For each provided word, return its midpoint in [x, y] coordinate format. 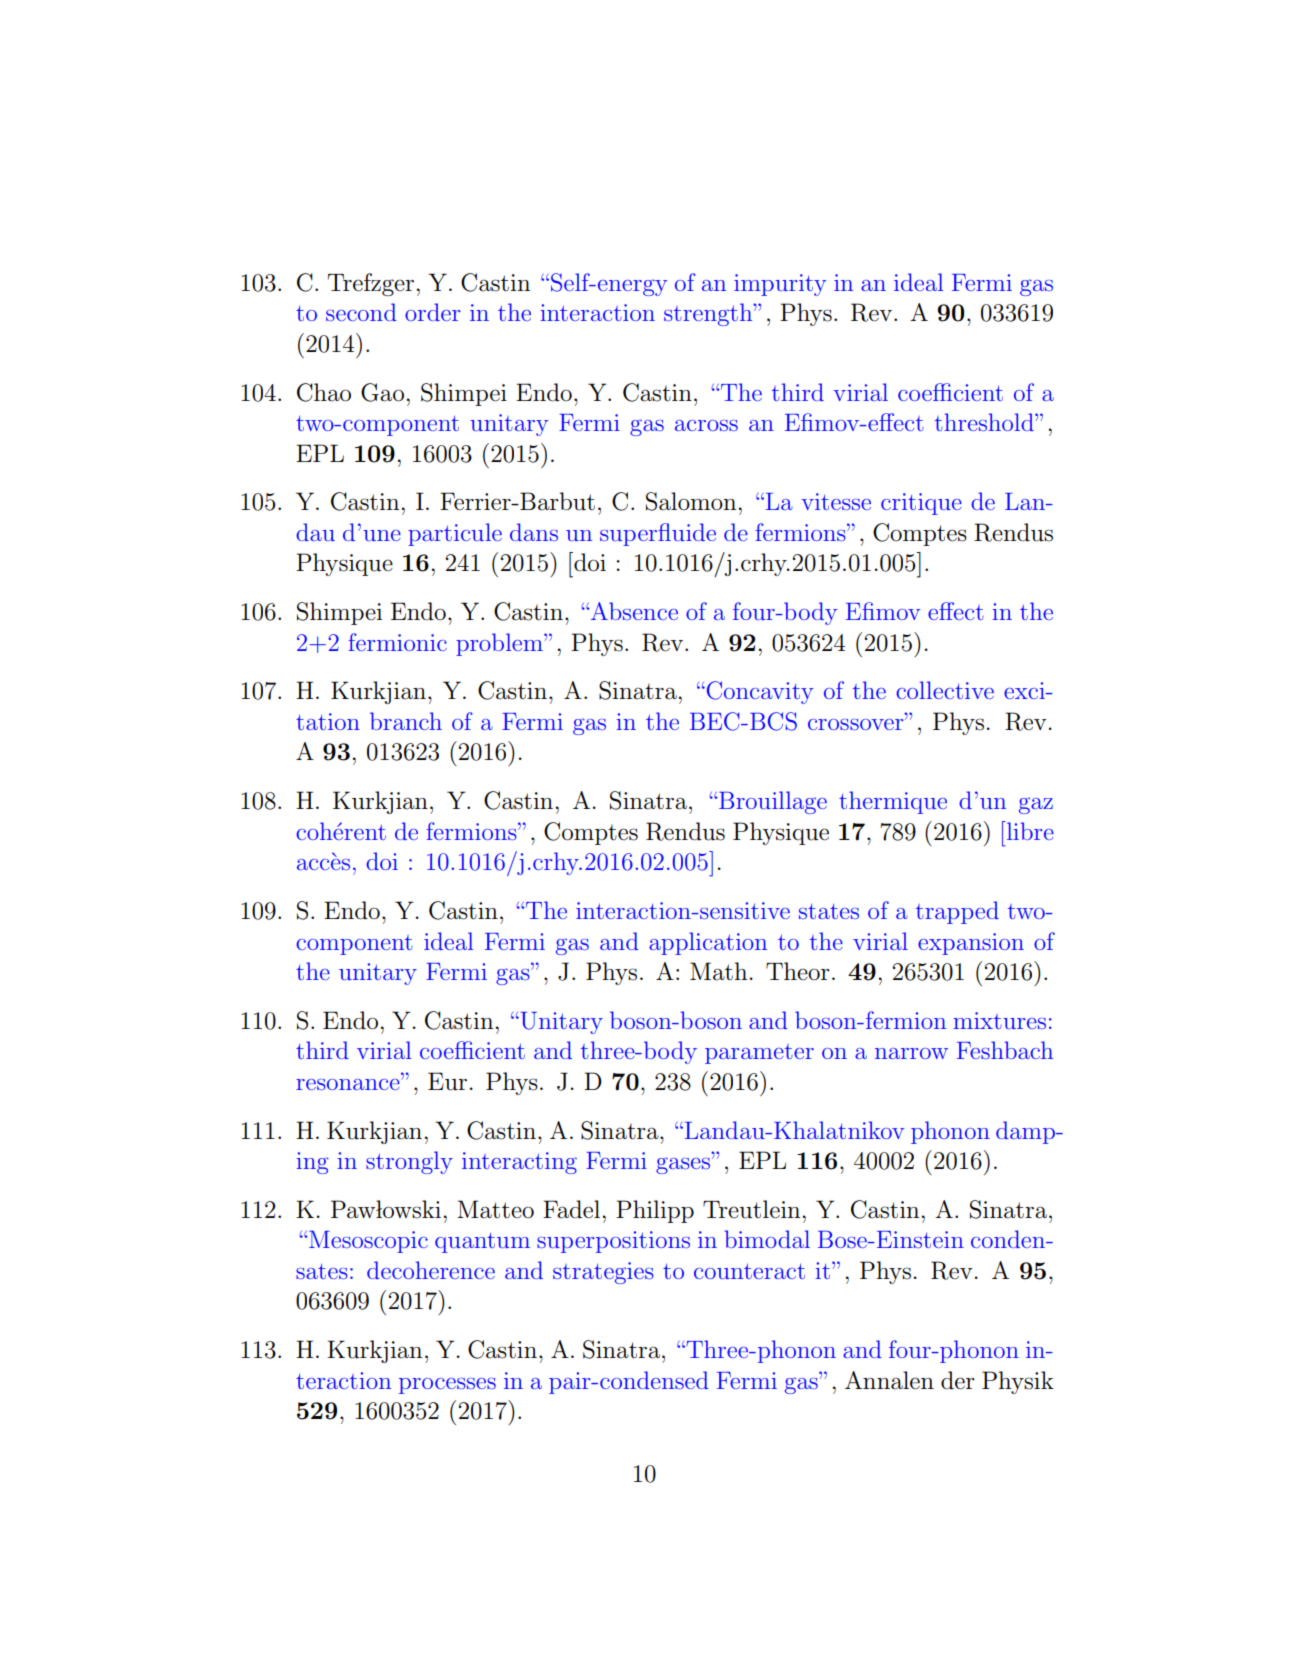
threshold [985, 422]
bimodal [767, 1239]
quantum [482, 1243]
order [433, 312]
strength [709, 314]
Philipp [655, 1211]
